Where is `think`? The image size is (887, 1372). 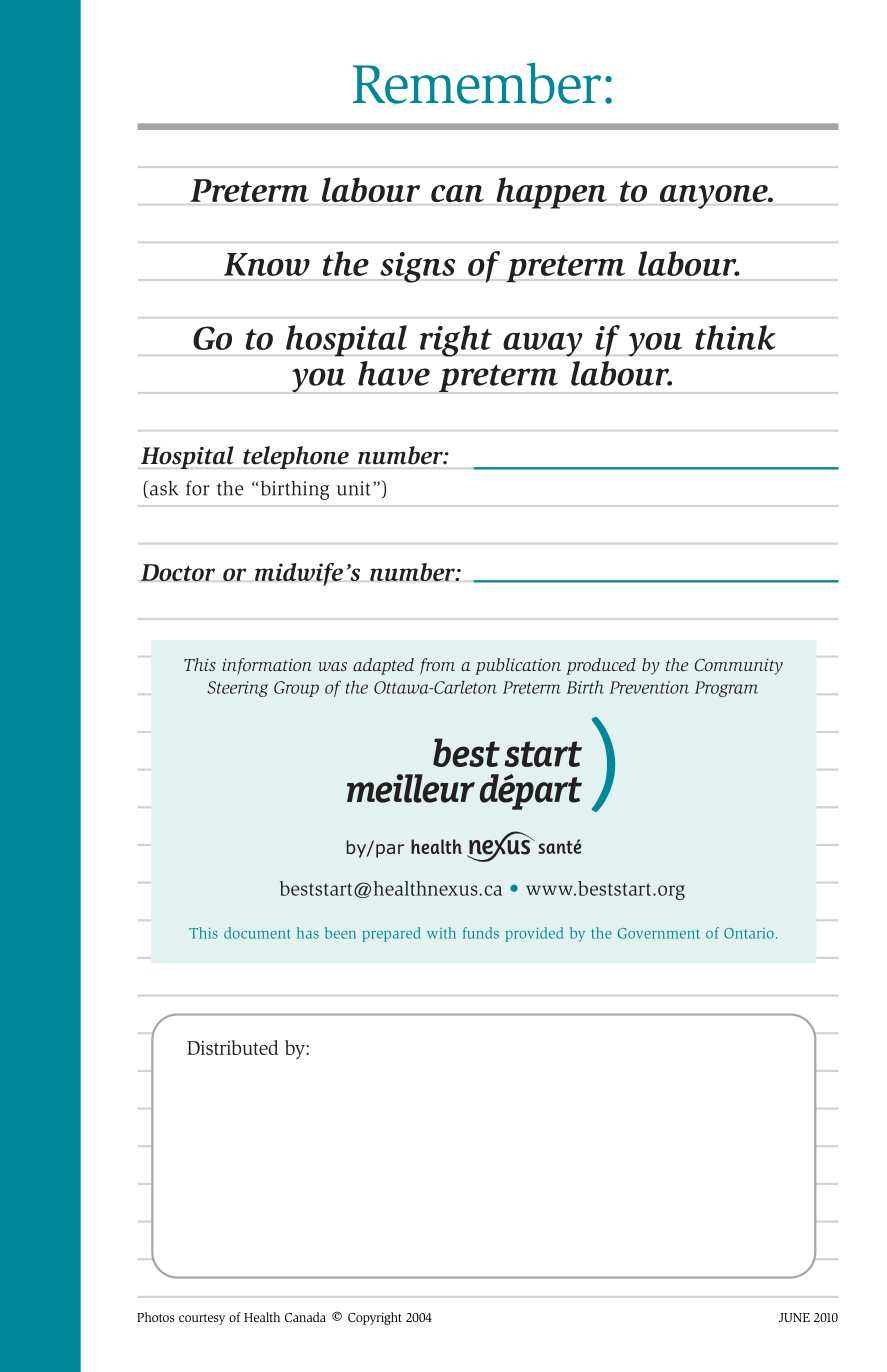
think is located at coordinates (735, 337).
